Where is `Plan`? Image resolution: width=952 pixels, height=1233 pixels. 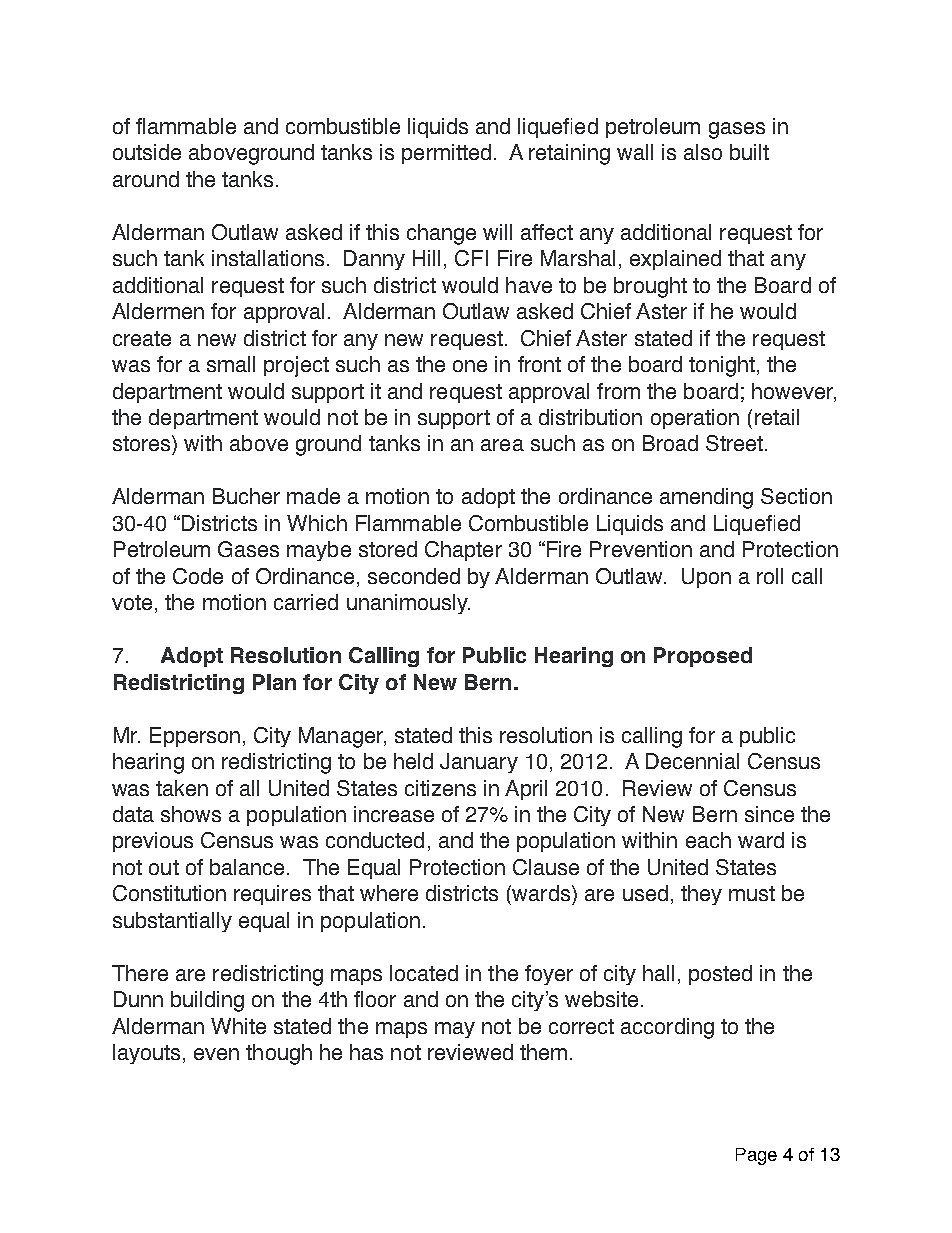 Plan is located at coordinates (274, 682).
